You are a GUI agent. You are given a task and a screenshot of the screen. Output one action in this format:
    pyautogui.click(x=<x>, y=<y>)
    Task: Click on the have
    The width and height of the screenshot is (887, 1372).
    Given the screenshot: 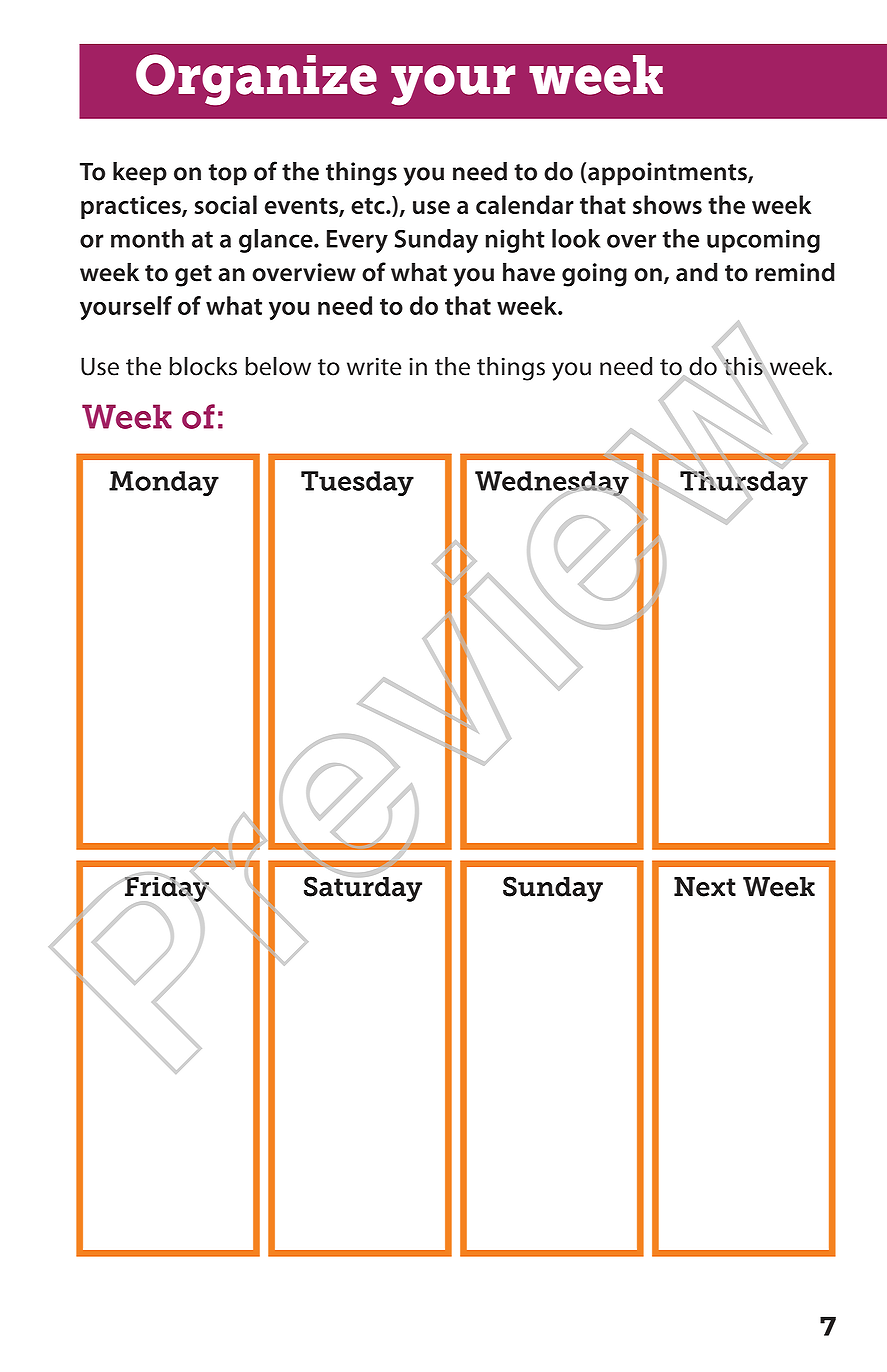 What is the action you would take?
    pyautogui.click(x=529, y=272)
